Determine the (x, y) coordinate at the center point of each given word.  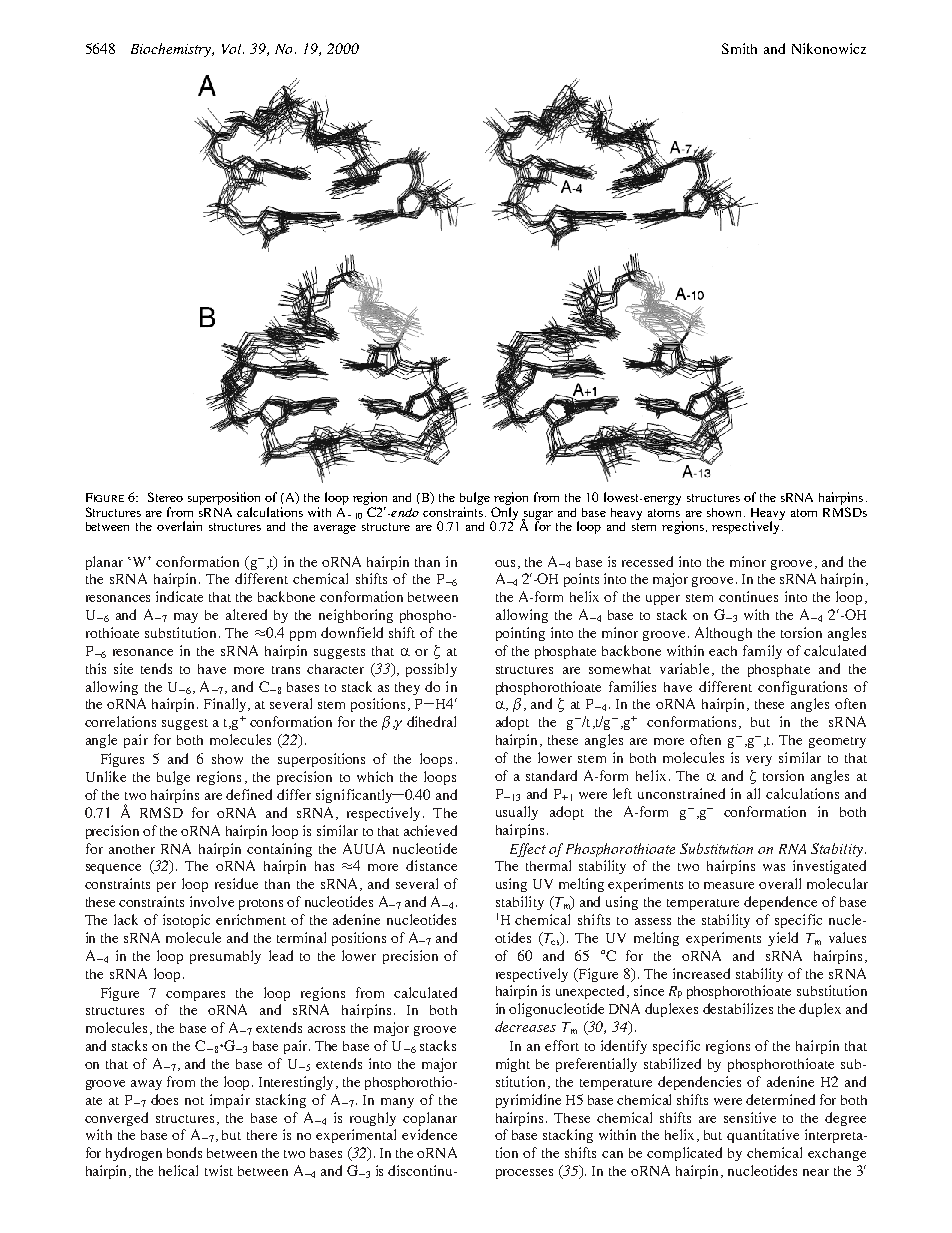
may (186, 618)
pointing (520, 634)
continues (748, 596)
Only (504, 514)
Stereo (165, 497)
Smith (739, 48)
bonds (184, 1152)
